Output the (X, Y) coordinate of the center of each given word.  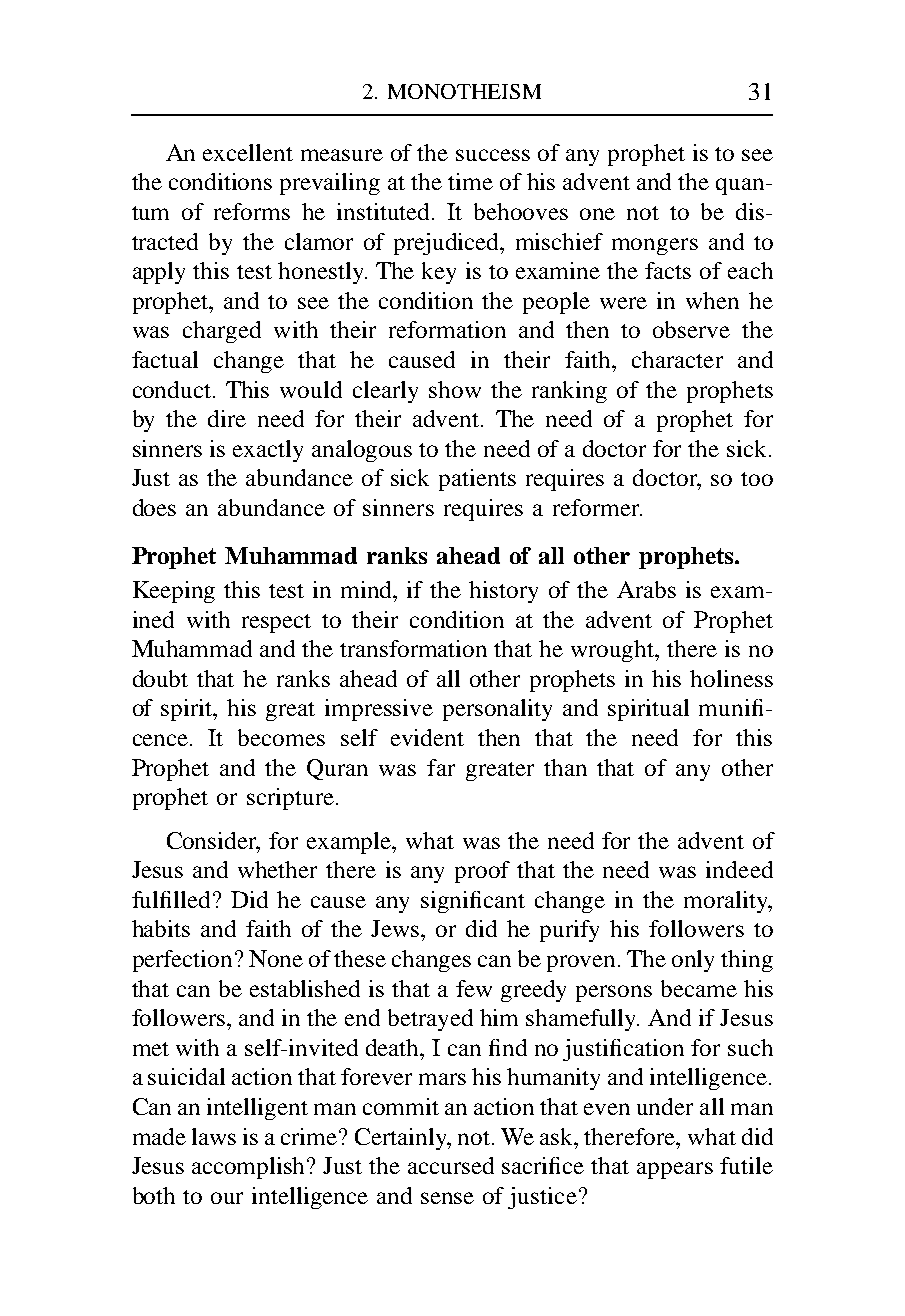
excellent (248, 152)
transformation (413, 648)
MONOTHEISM (464, 91)
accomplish (250, 1168)
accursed (451, 1165)
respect (276, 623)
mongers (655, 246)
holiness (731, 678)
